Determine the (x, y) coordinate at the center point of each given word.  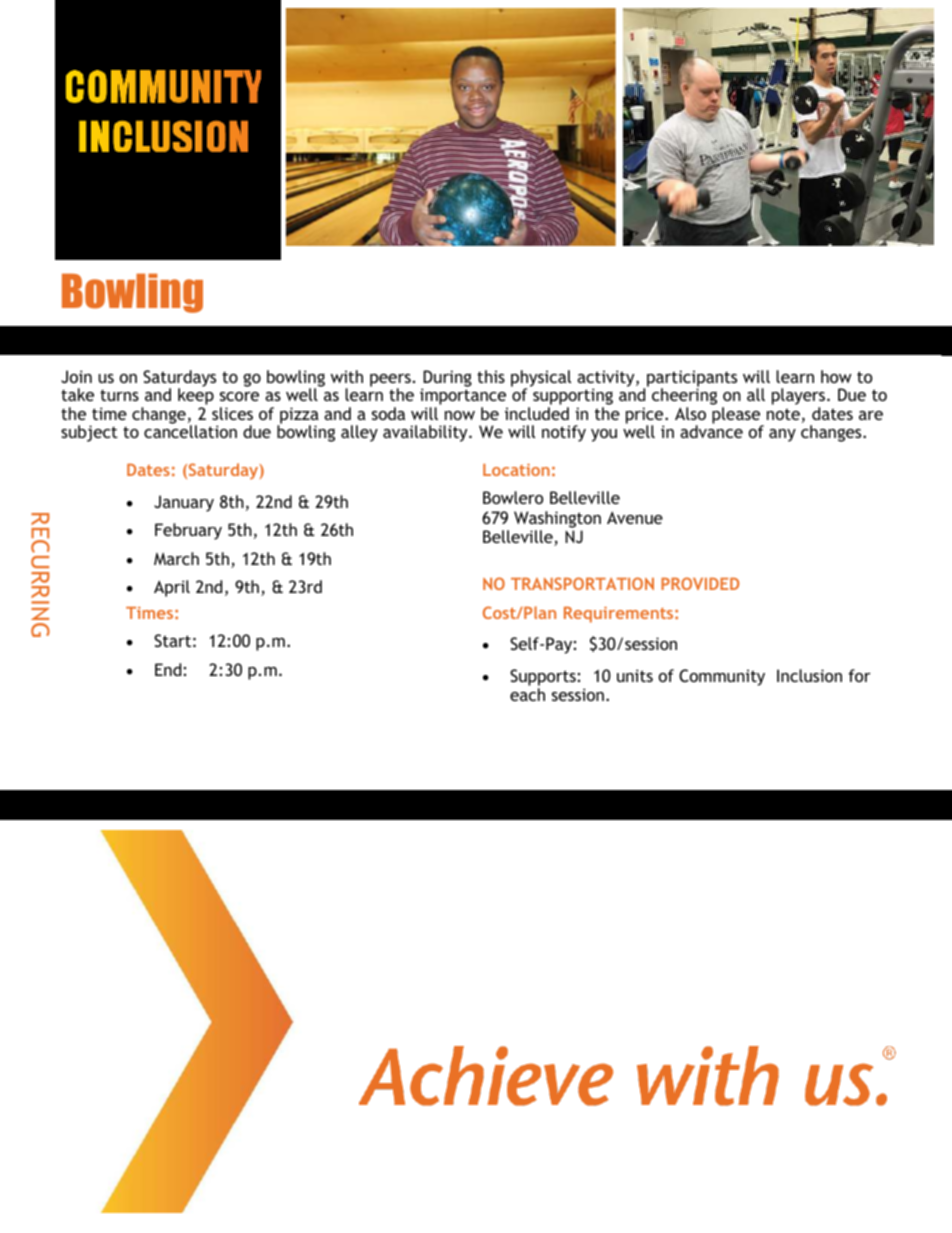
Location (516, 469)
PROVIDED (700, 583)
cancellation (190, 430)
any (782, 435)
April (172, 588)
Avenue (635, 517)
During (447, 379)
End (168, 669)
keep (196, 397)
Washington (557, 519)
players (800, 398)
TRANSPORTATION (582, 583)
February (188, 531)
